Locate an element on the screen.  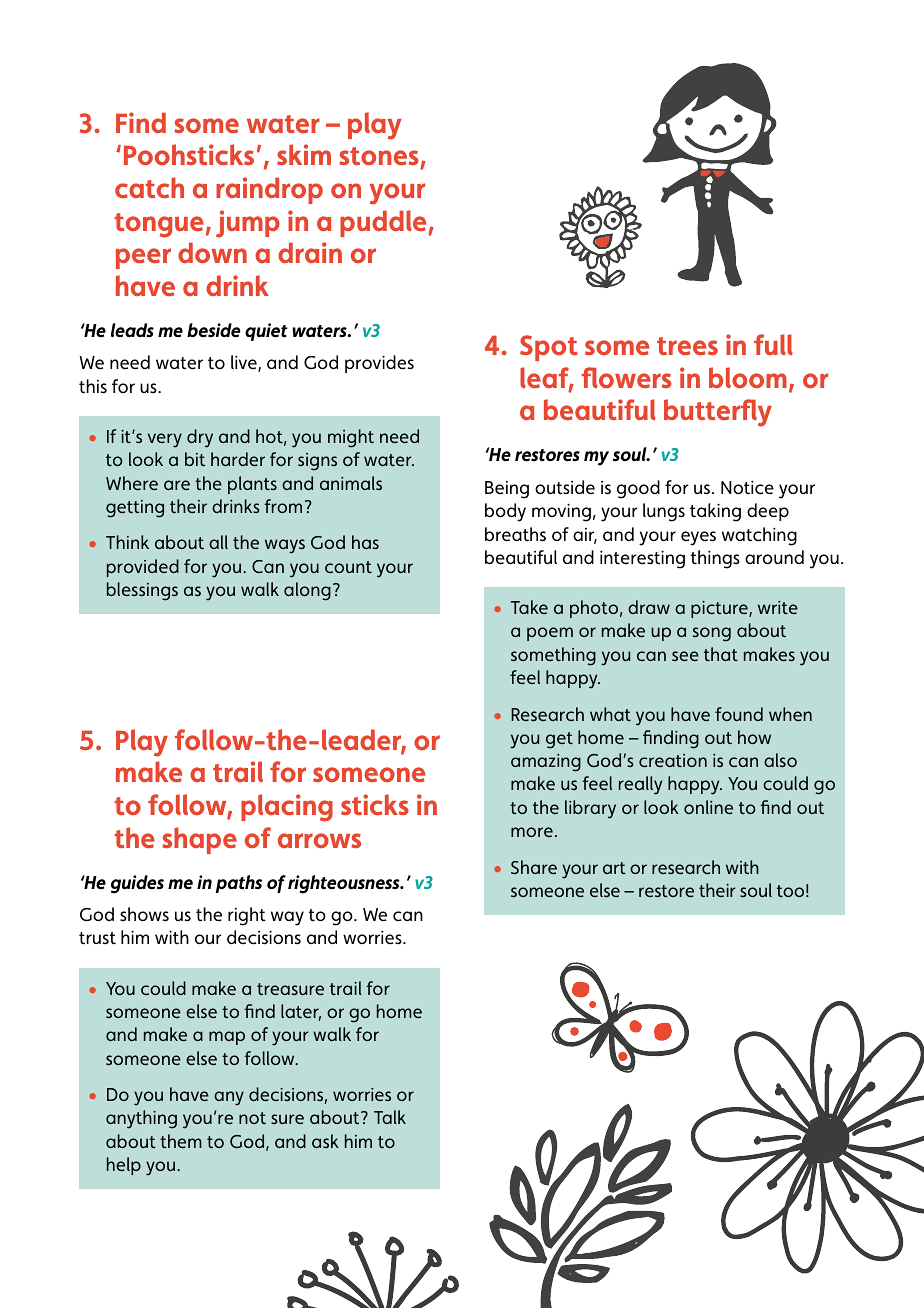
art is located at coordinates (614, 868).
